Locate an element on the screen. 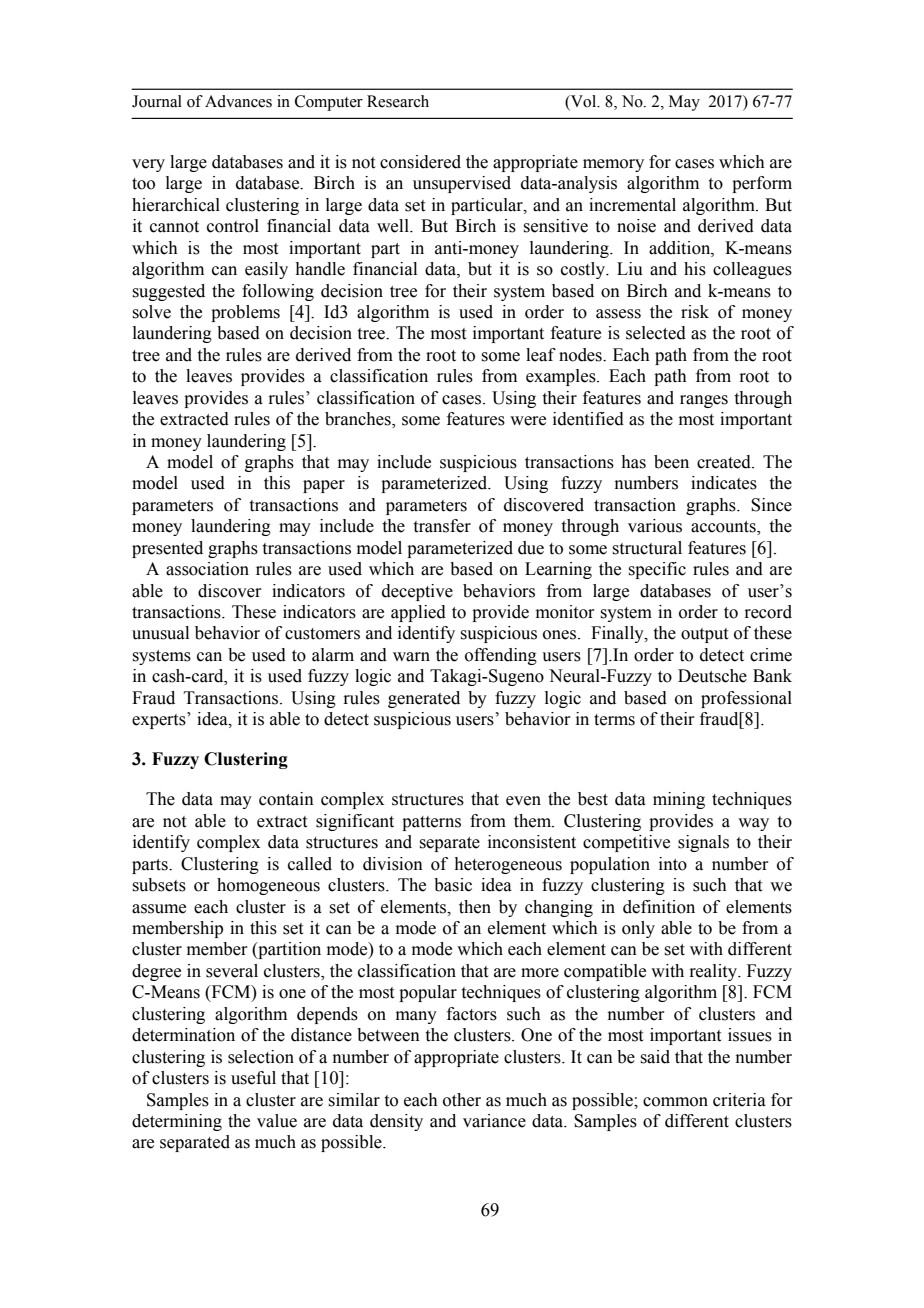 Image resolution: width=924 pixels, height=1308 pixels. basic is located at coordinates (453, 885).
